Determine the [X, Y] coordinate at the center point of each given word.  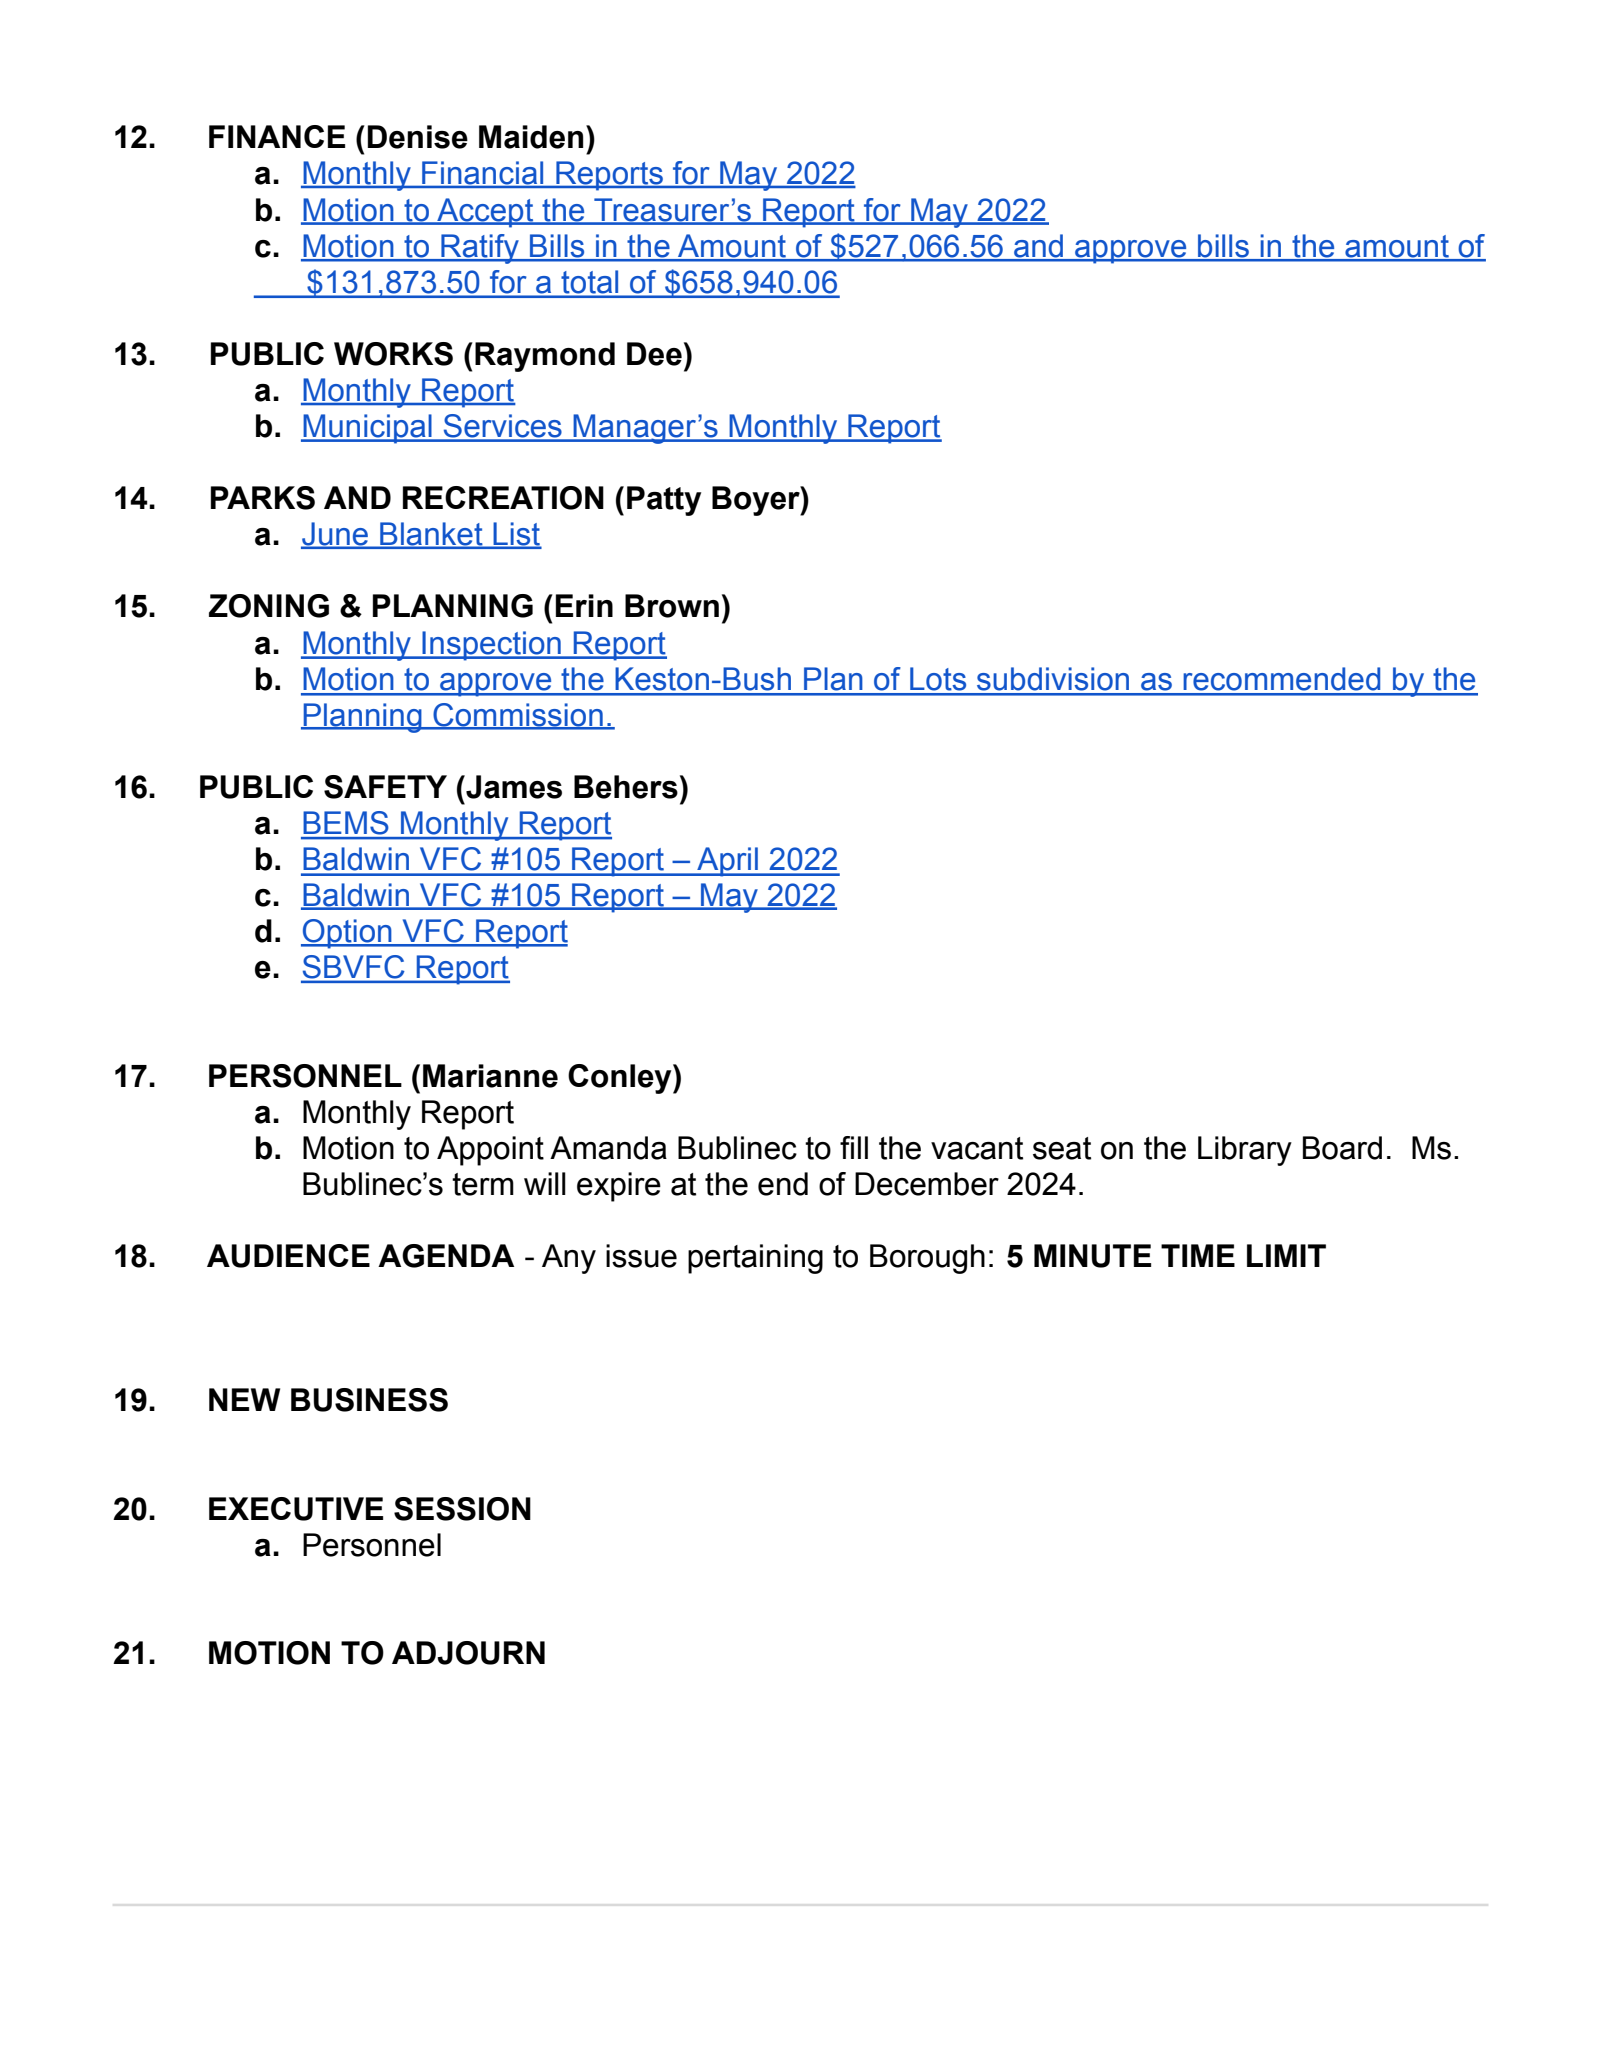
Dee [654, 354]
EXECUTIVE [296, 1509]
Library [1245, 1151]
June [336, 535]
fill [854, 1147]
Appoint [490, 1151]
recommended [1281, 679]
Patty [664, 501]
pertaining [755, 1259]
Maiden [531, 137]
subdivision [1053, 679]
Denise [417, 137]
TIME [1198, 1255]
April [728, 862]
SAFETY [385, 787]
